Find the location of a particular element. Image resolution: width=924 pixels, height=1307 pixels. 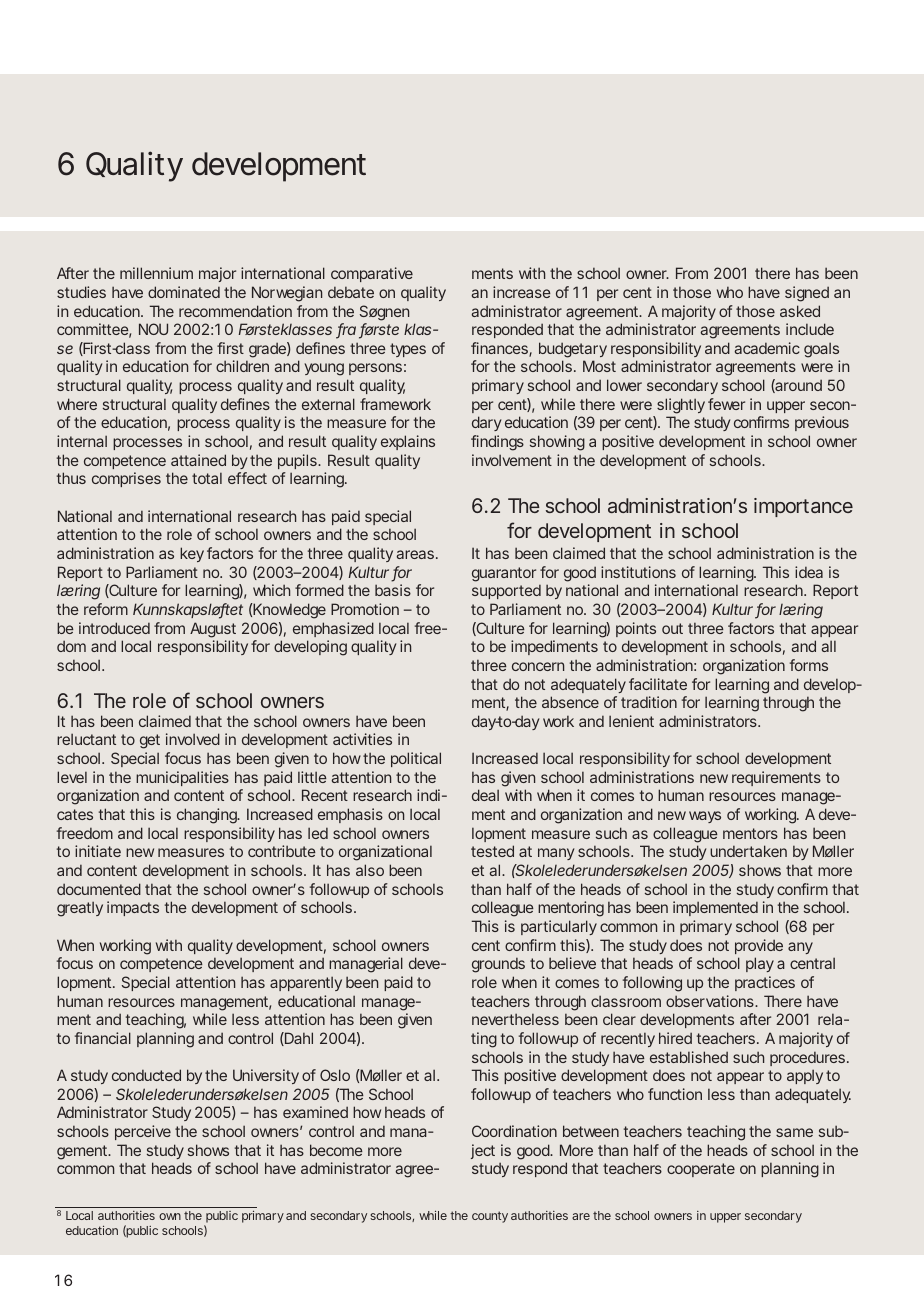

undertaken is located at coordinates (748, 851).
